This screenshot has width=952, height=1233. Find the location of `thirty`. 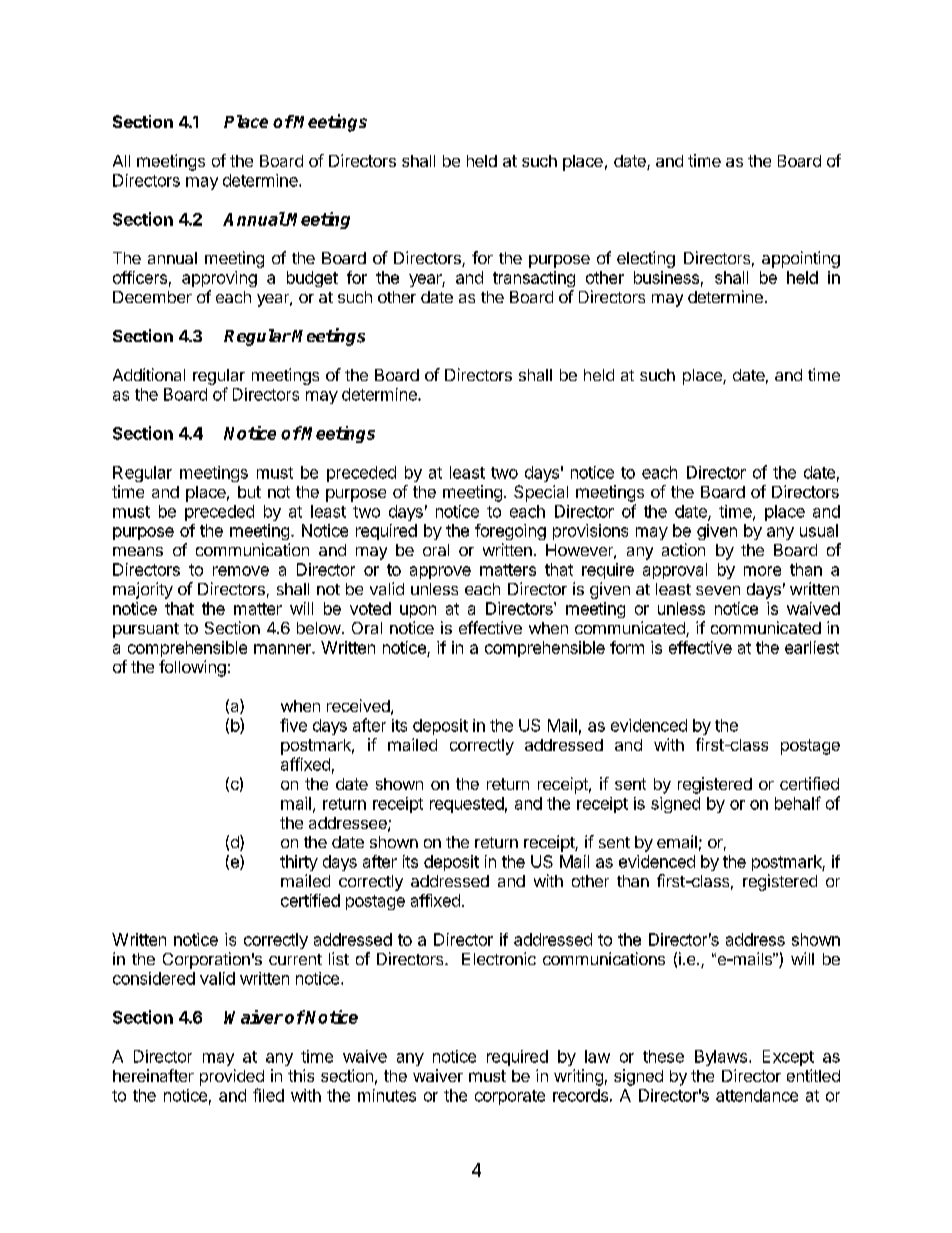

thirty is located at coordinates (299, 863).
